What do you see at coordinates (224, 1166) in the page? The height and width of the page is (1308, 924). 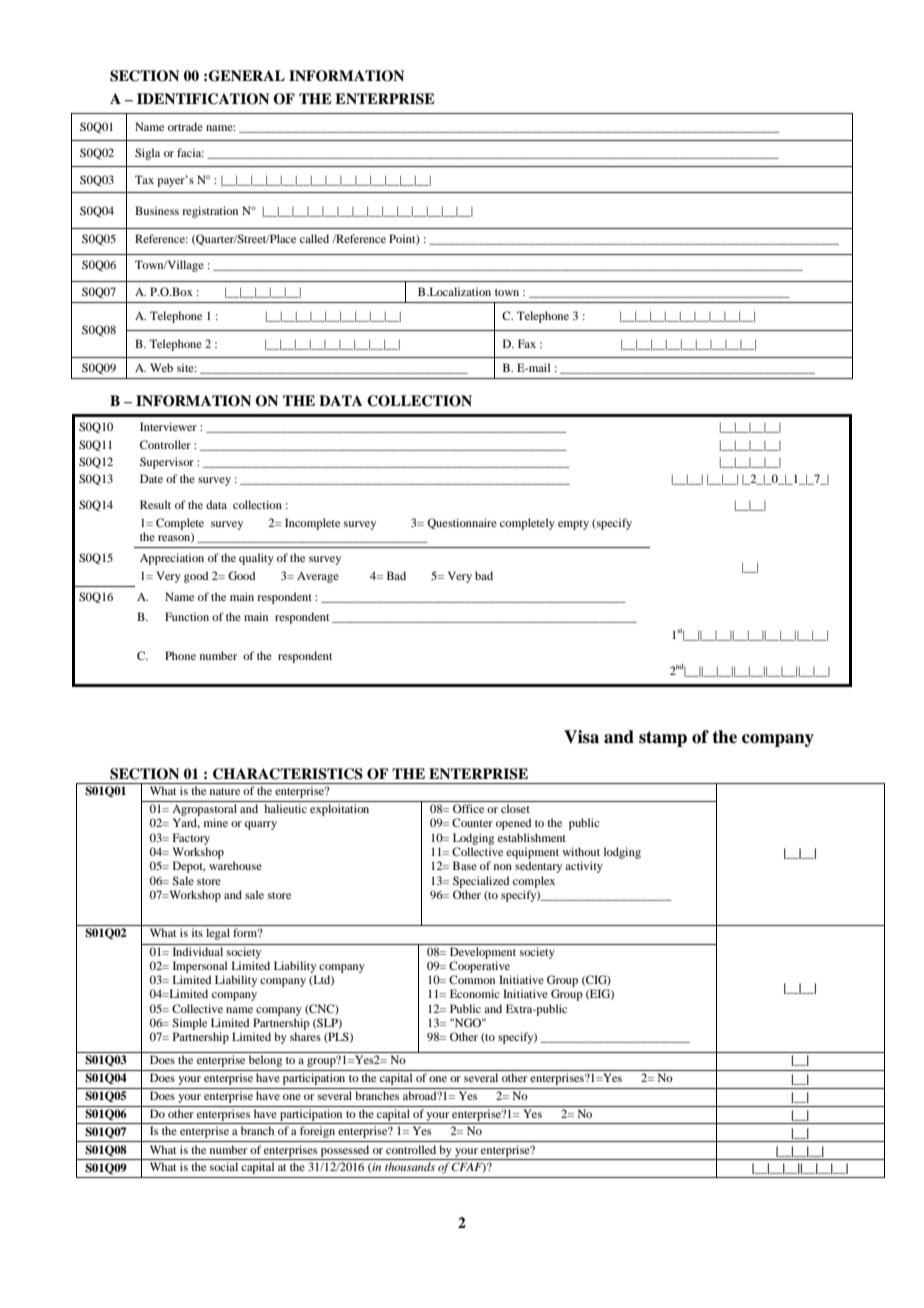 I see `social` at bounding box center [224, 1166].
